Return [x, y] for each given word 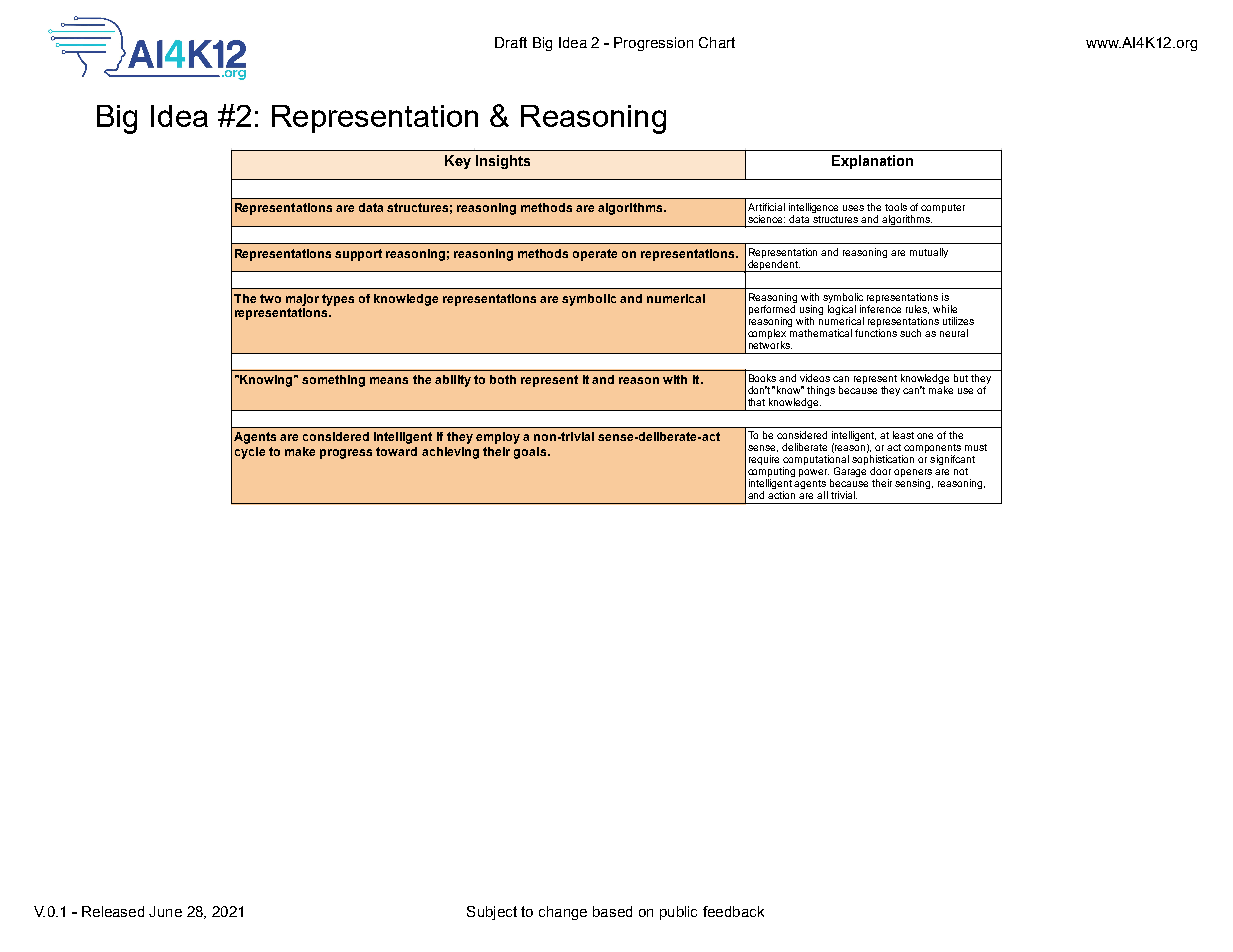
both [503, 379]
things [821, 391]
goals [531, 453]
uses [853, 208]
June [165, 911]
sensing [914, 484]
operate [595, 255]
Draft [511, 42]
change [563, 913]
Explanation [872, 162]
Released [113, 911]
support [358, 255]
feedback [733, 911]
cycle [250, 453]
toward [396, 451]
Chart [717, 42]
